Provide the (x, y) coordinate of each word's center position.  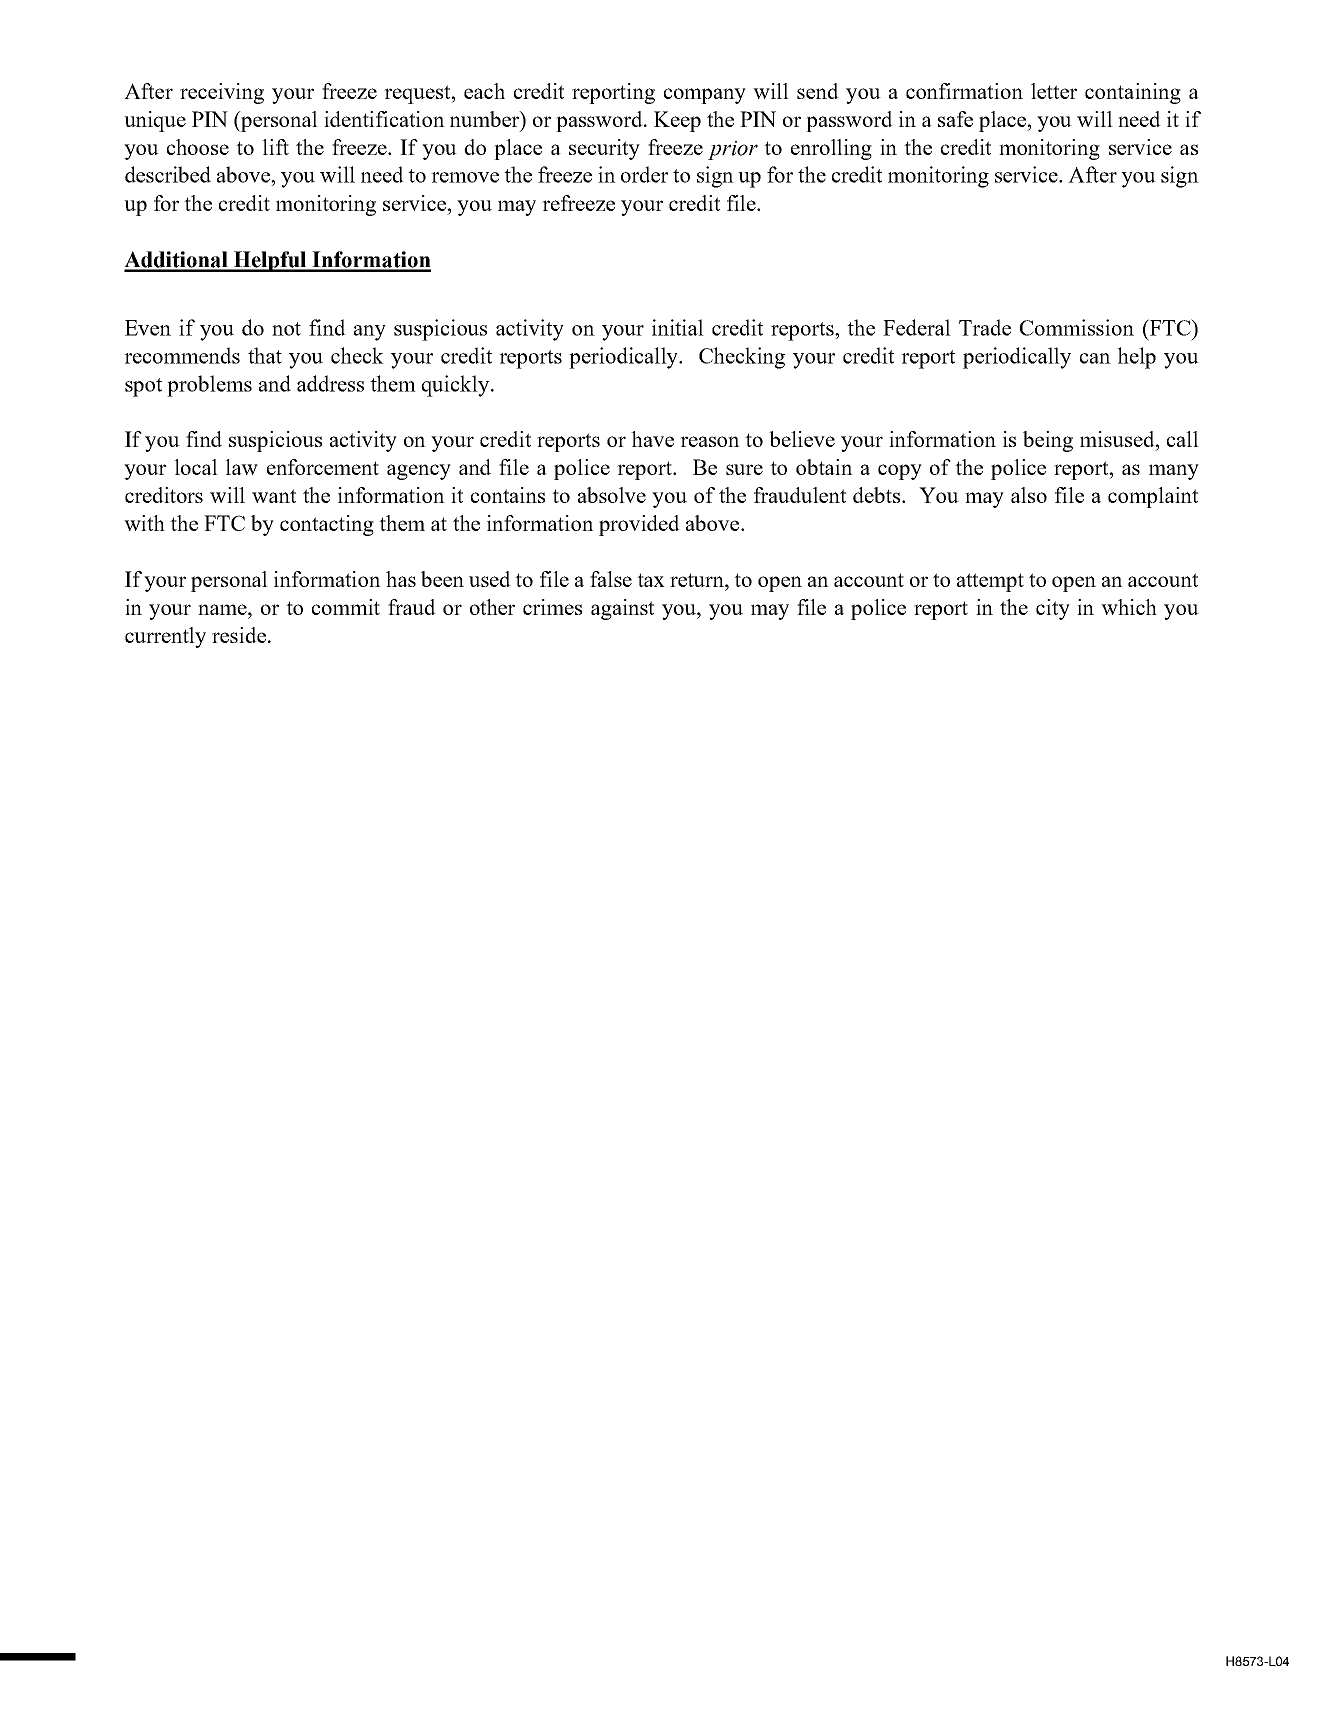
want (274, 496)
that (265, 355)
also (1029, 495)
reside (239, 635)
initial (678, 327)
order (644, 174)
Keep (677, 121)
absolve (612, 495)
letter (1054, 91)
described (168, 174)
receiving (222, 93)
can (1095, 358)
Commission (1077, 327)
